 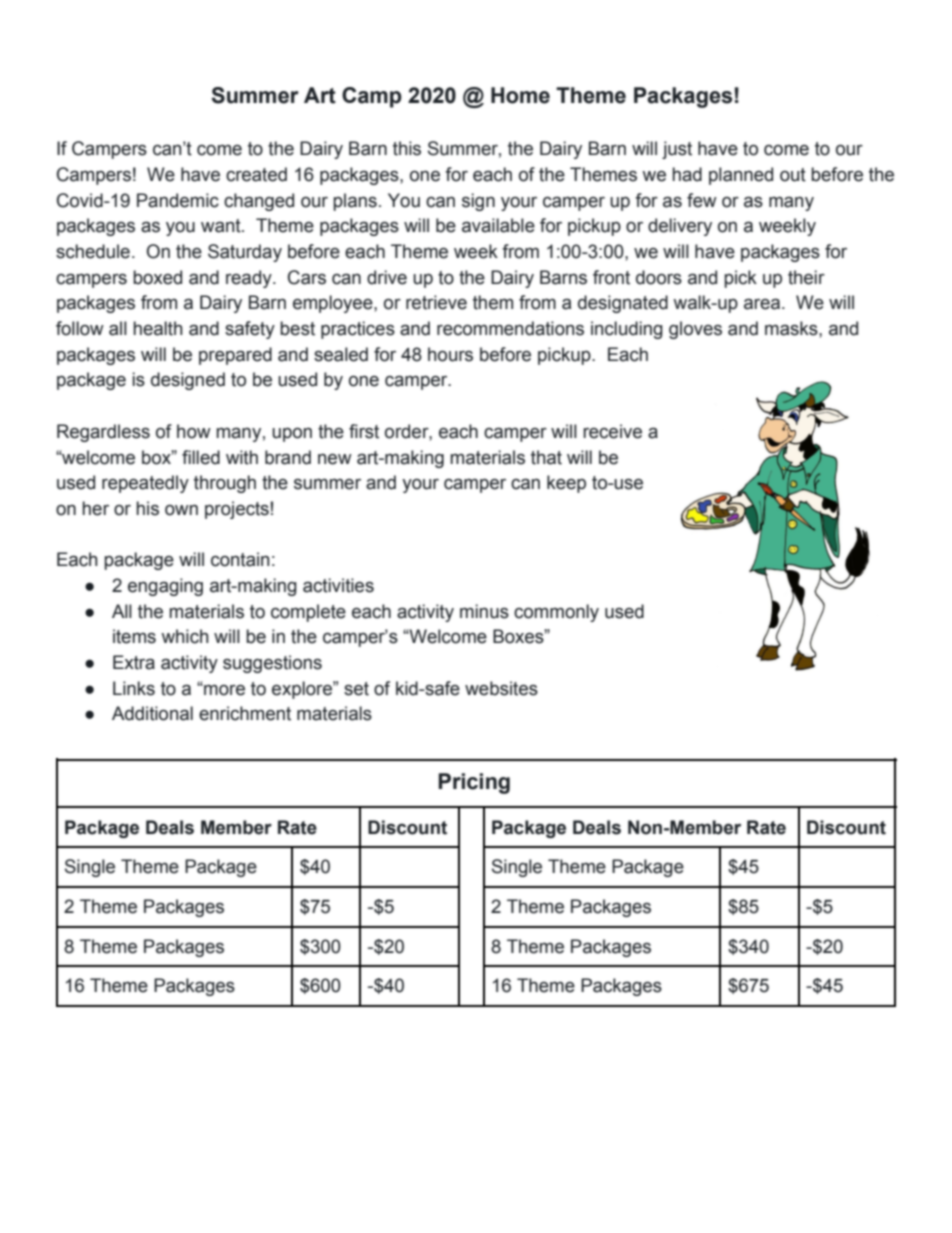 I want to click on websites, so click(x=501, y=688).
